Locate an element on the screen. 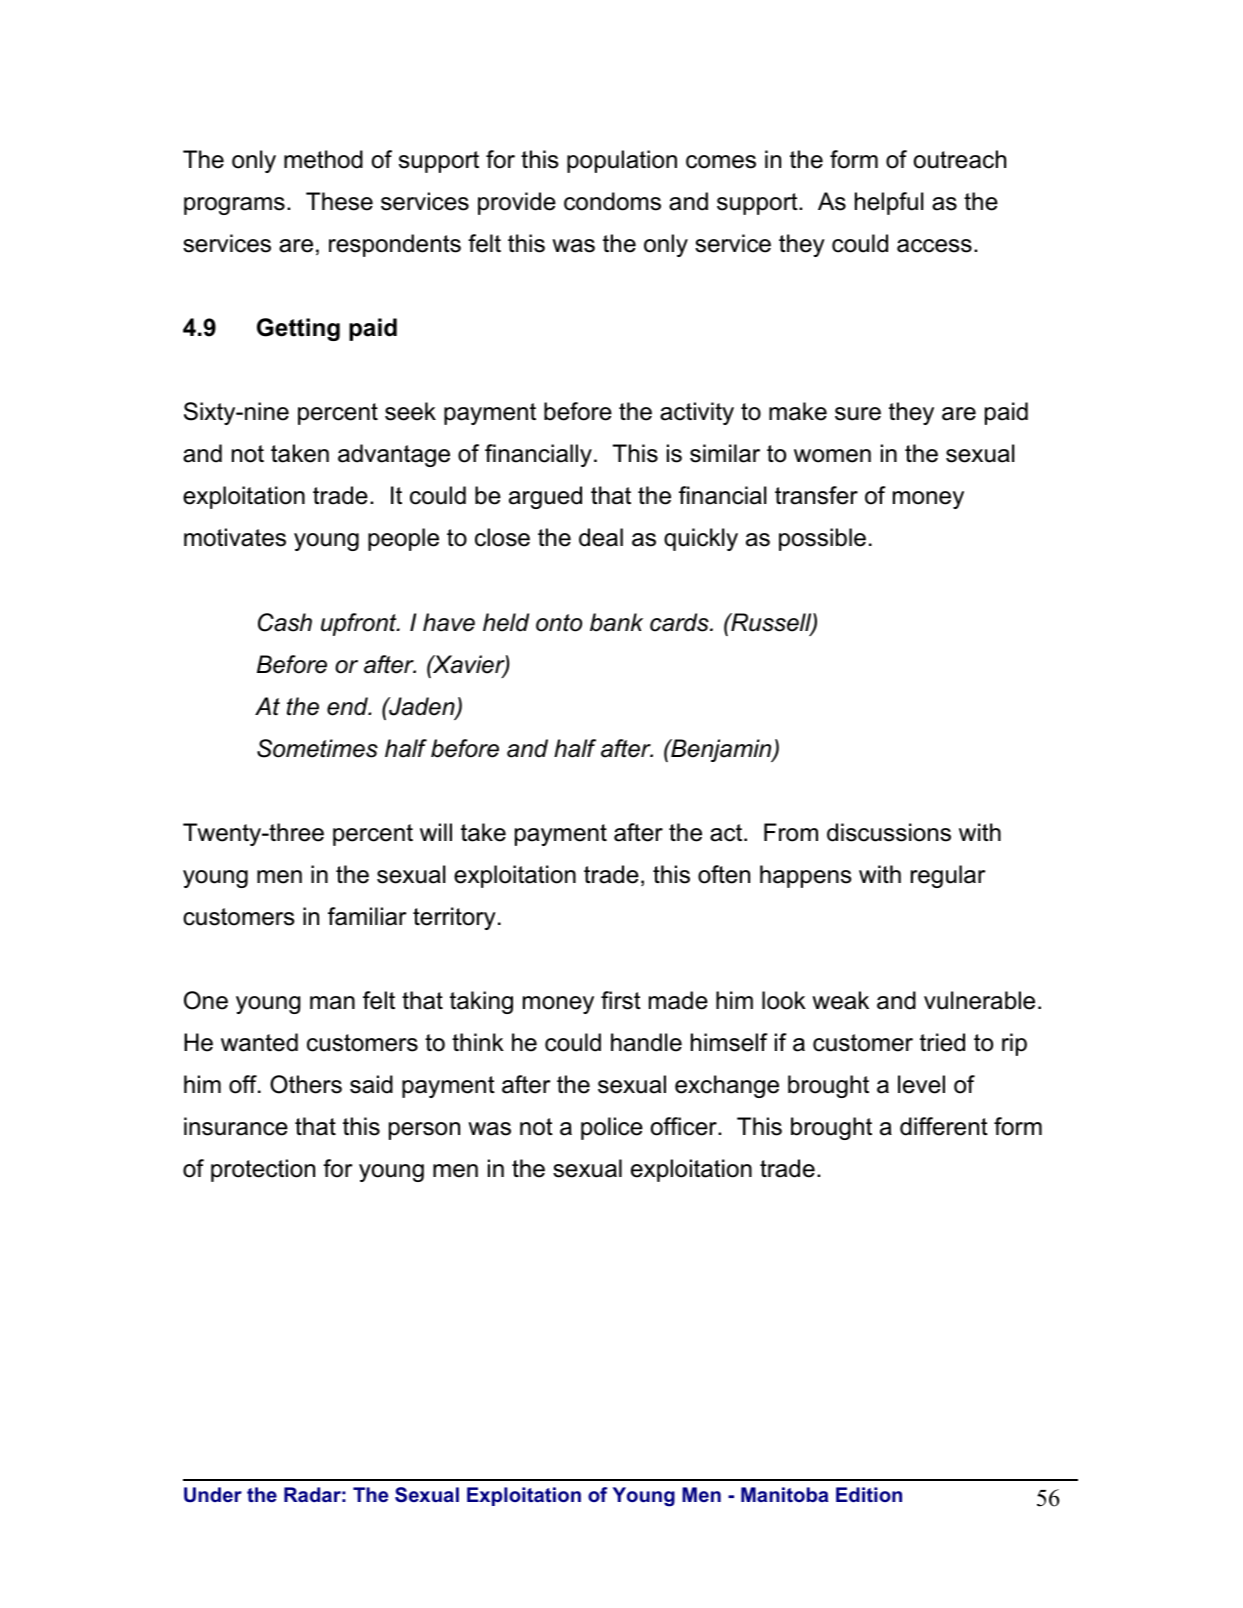 This screenshot has height=1608, width=1243. helpful is located at coordinates (889, 203).
